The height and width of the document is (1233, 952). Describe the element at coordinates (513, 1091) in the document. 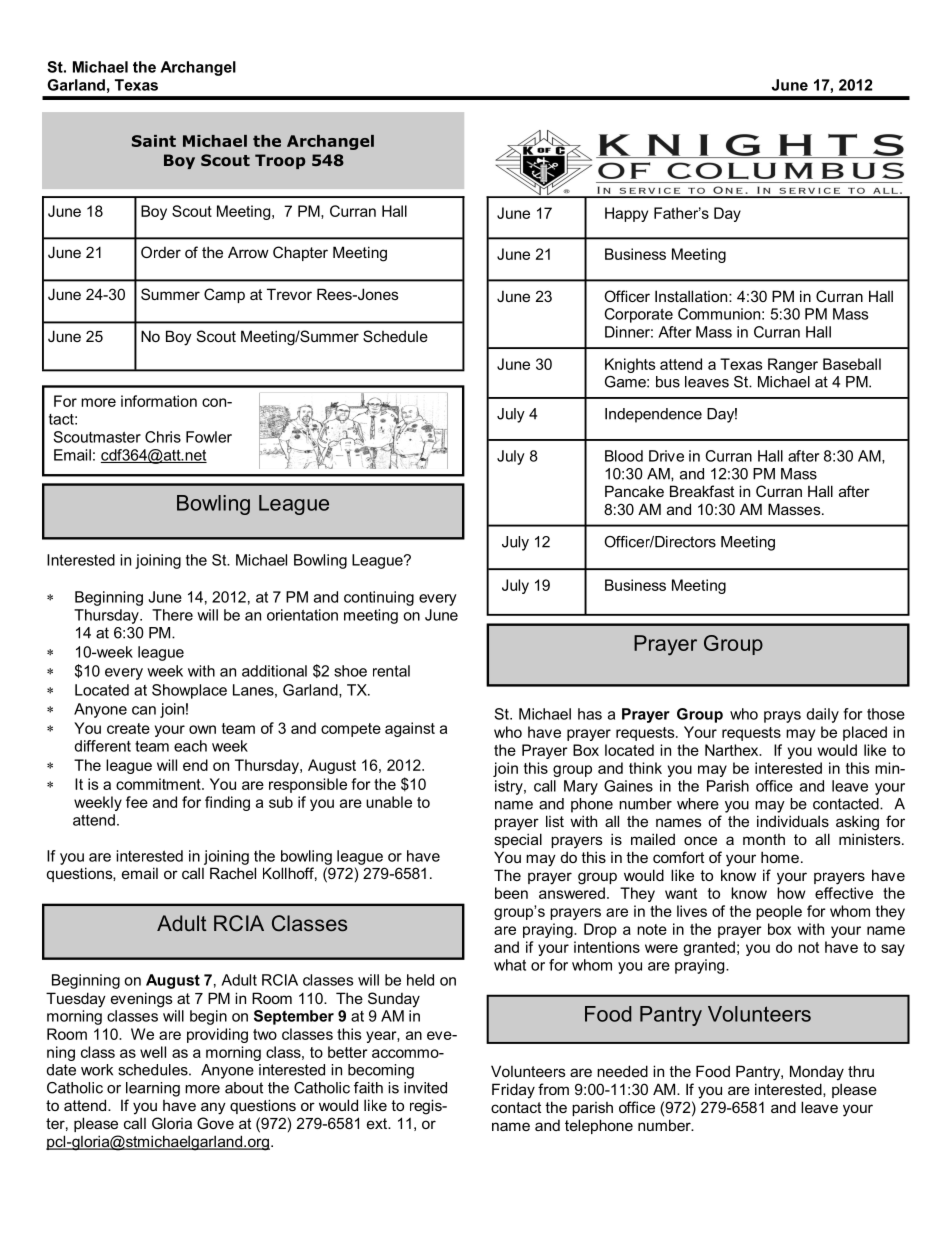

I see `Friday` at that location.
